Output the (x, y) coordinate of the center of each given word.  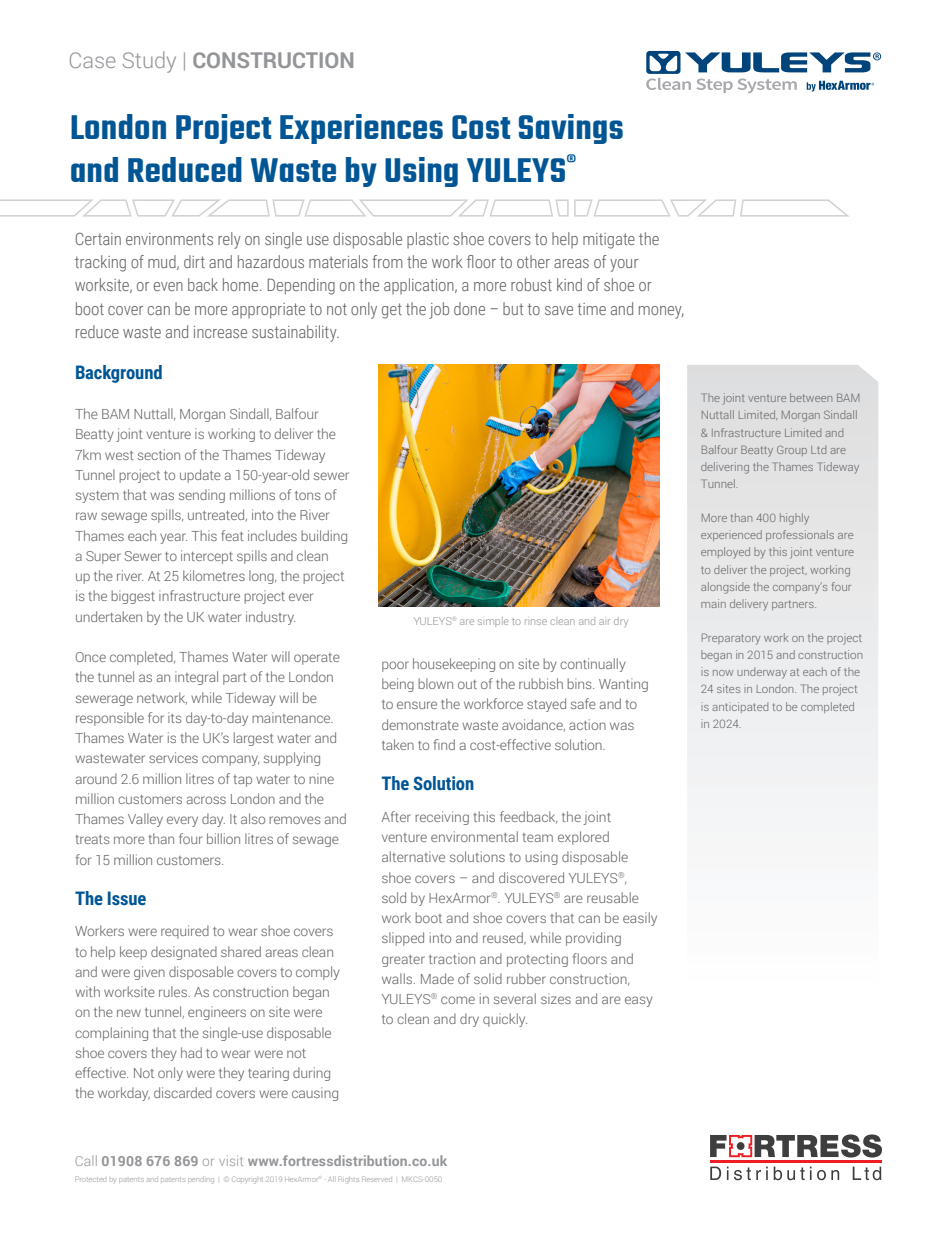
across (206, 800)
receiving (442, 818)
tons (308, 495)
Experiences (361, 129)
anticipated (740, 707)
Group (792, 450)
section (159, 454)
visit (231, 1160)
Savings (571, 129)
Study (149, 62)
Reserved (377, 1180)
